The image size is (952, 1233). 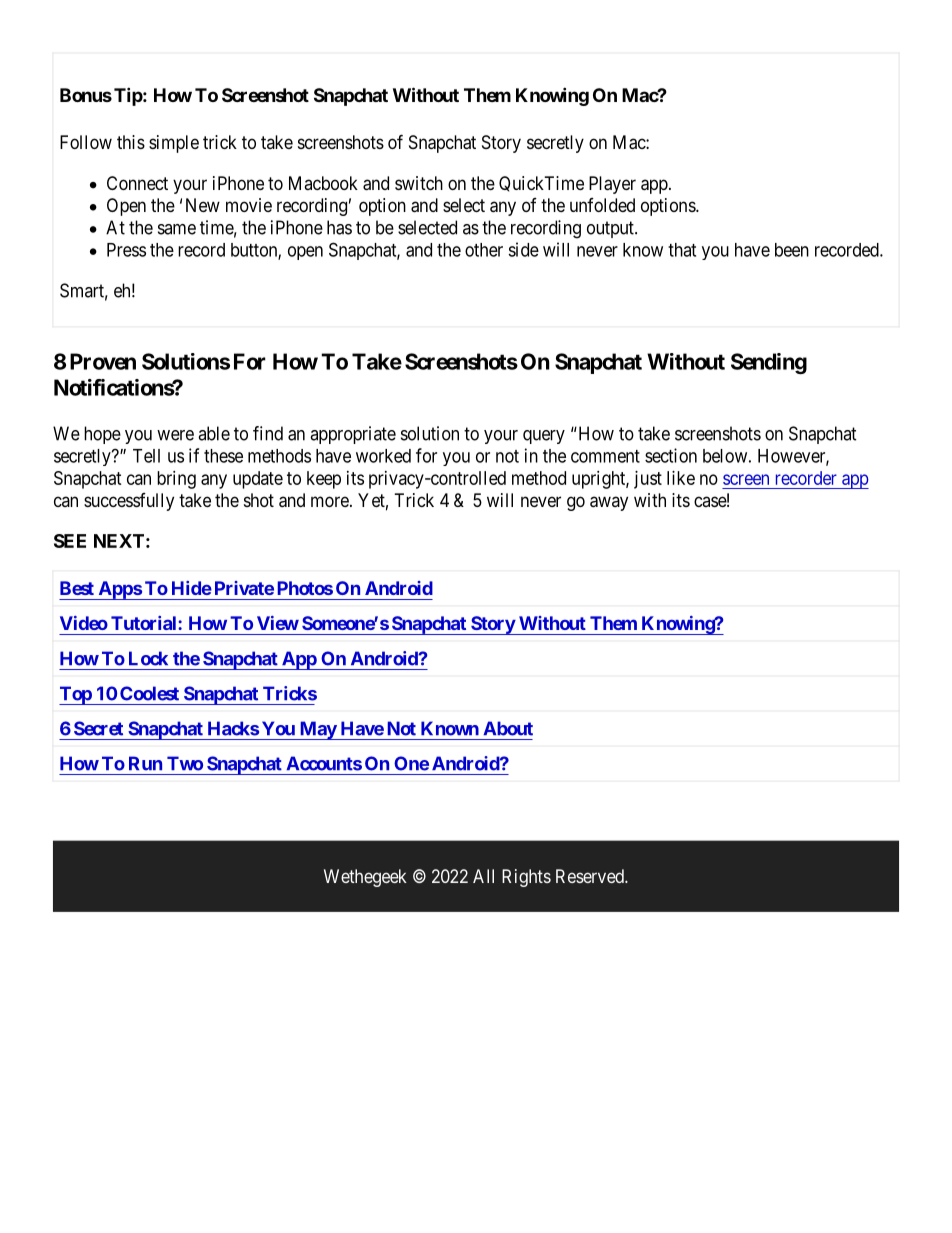 What do you see at coordinates (137, 183) in the screenshot?
I see `Connect` at bounding box center [137, 183].
